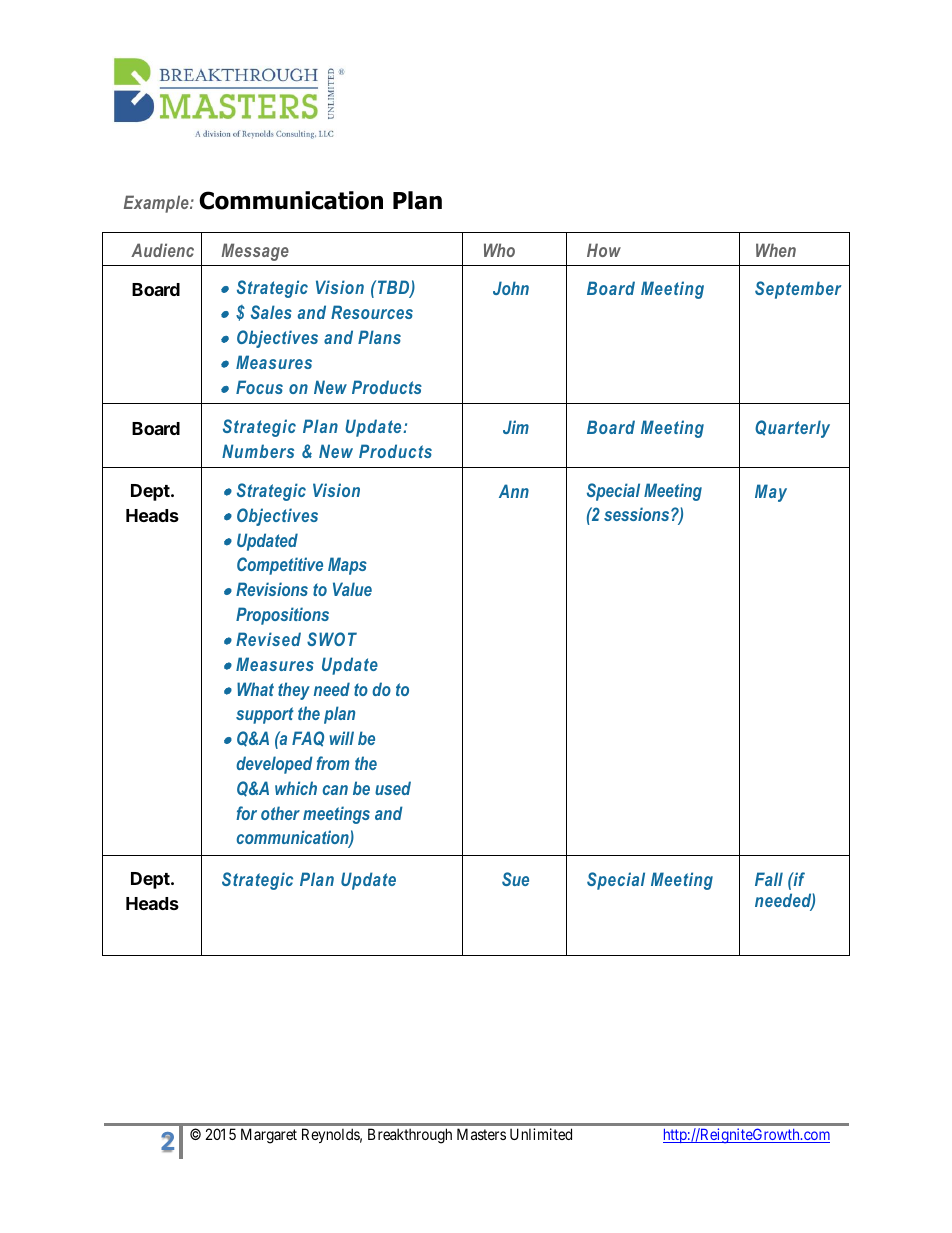  What do you see at coordinates (255, 252) in the screenshot?
I see `Message` at bounding box center [255, 252].
